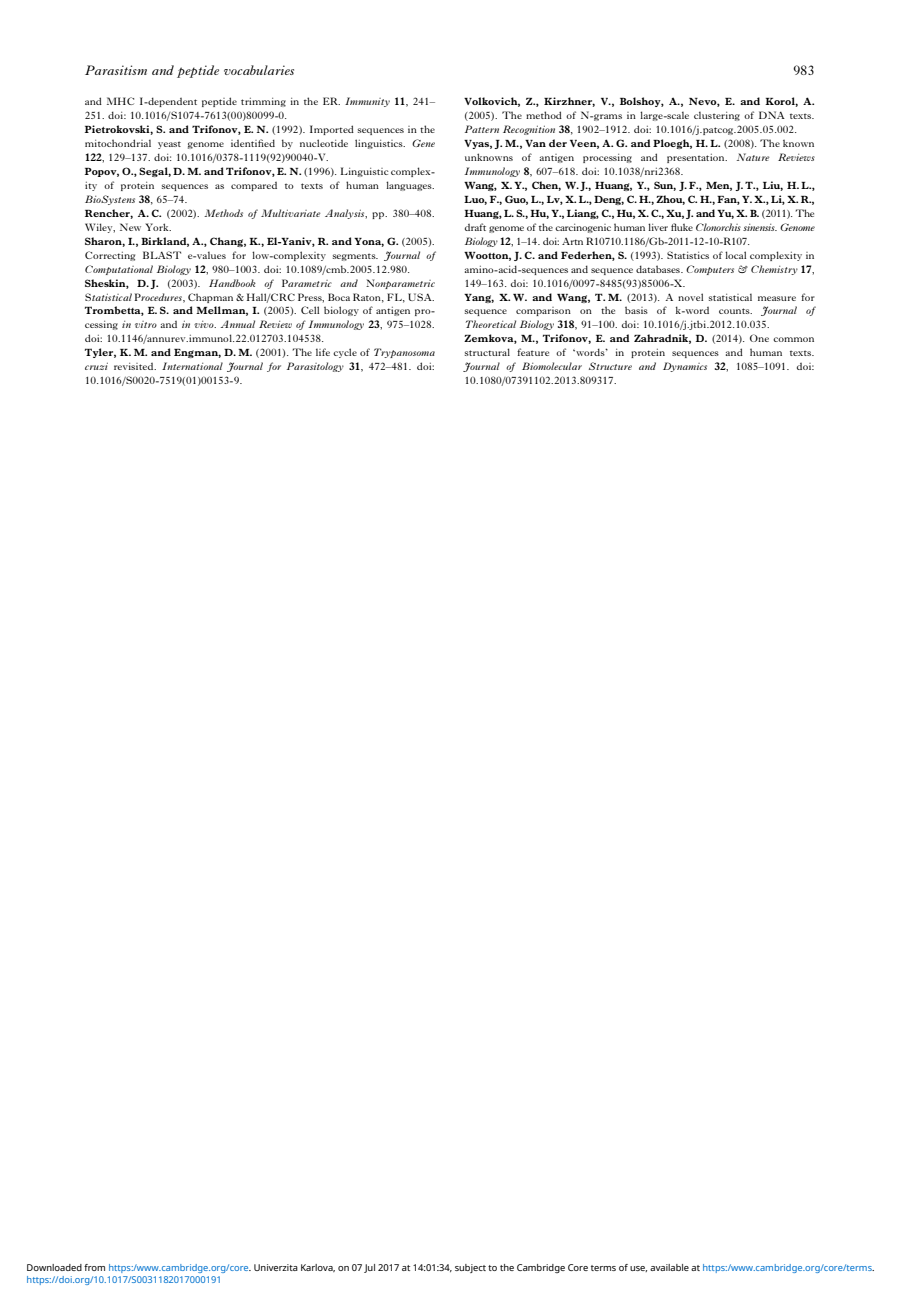 The height and width of the image is (1308, 924). Describe the element at coordinates (610, 366) in the image. I see `Structure` at that location.
